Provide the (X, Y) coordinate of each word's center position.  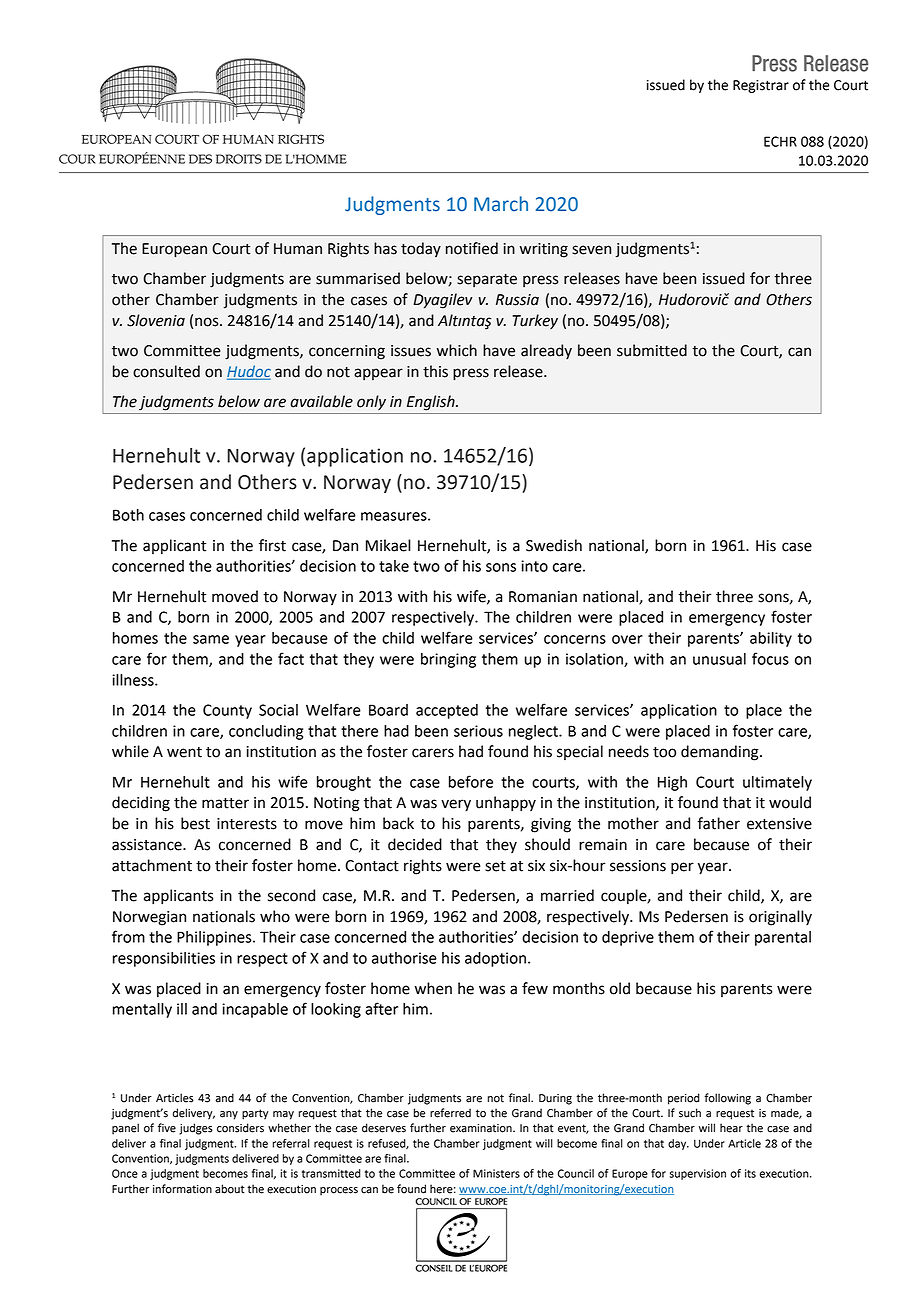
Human (298, 249)
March (501, 204)
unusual (719, 659)
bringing (448, 660)
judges (196, 1129)
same (211, 639)
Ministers (496, 1173)
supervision (698, 1174)
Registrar (761, 86)
